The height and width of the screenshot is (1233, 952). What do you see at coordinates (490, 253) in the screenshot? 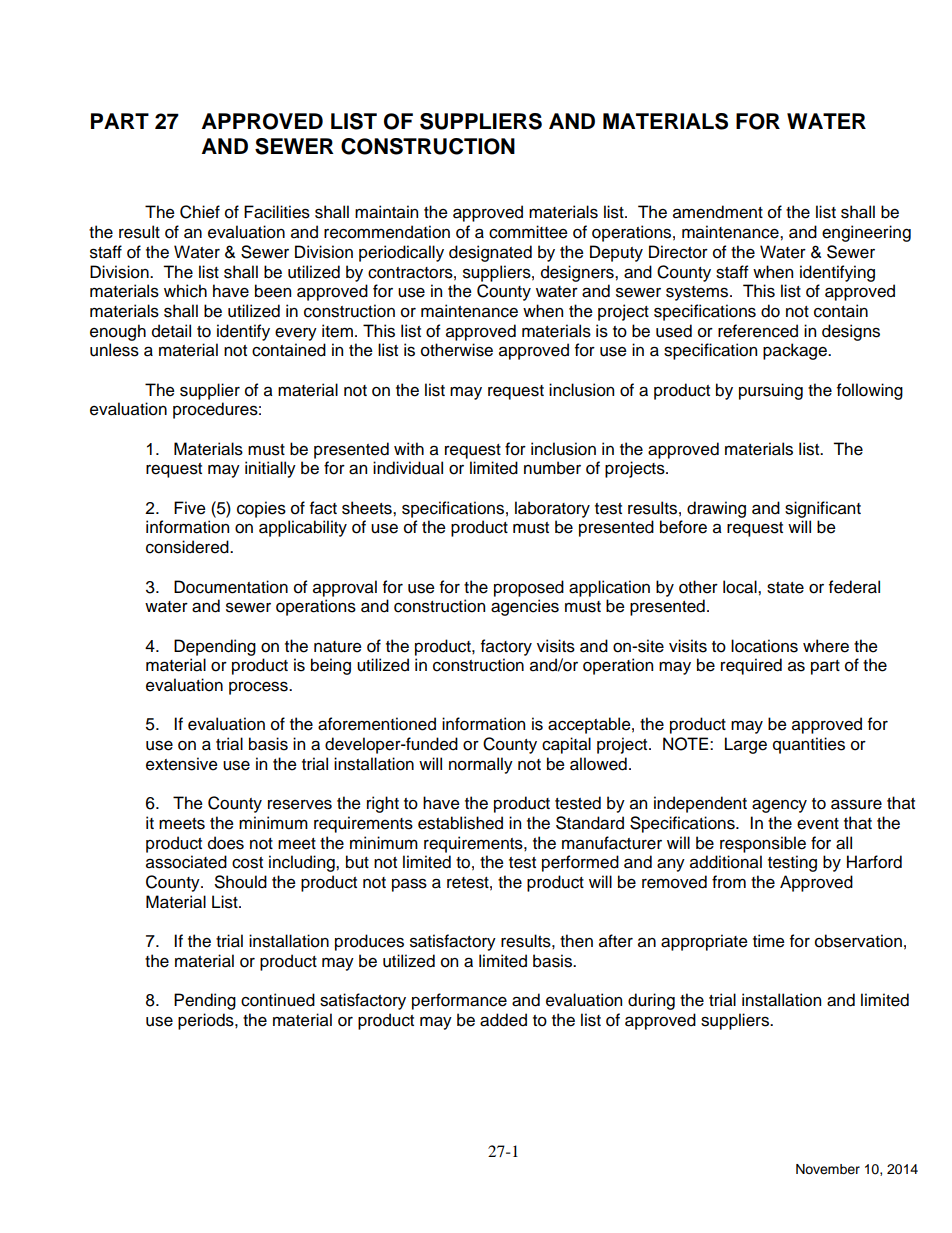
I see `designated` at bounding box center [490, 253].
